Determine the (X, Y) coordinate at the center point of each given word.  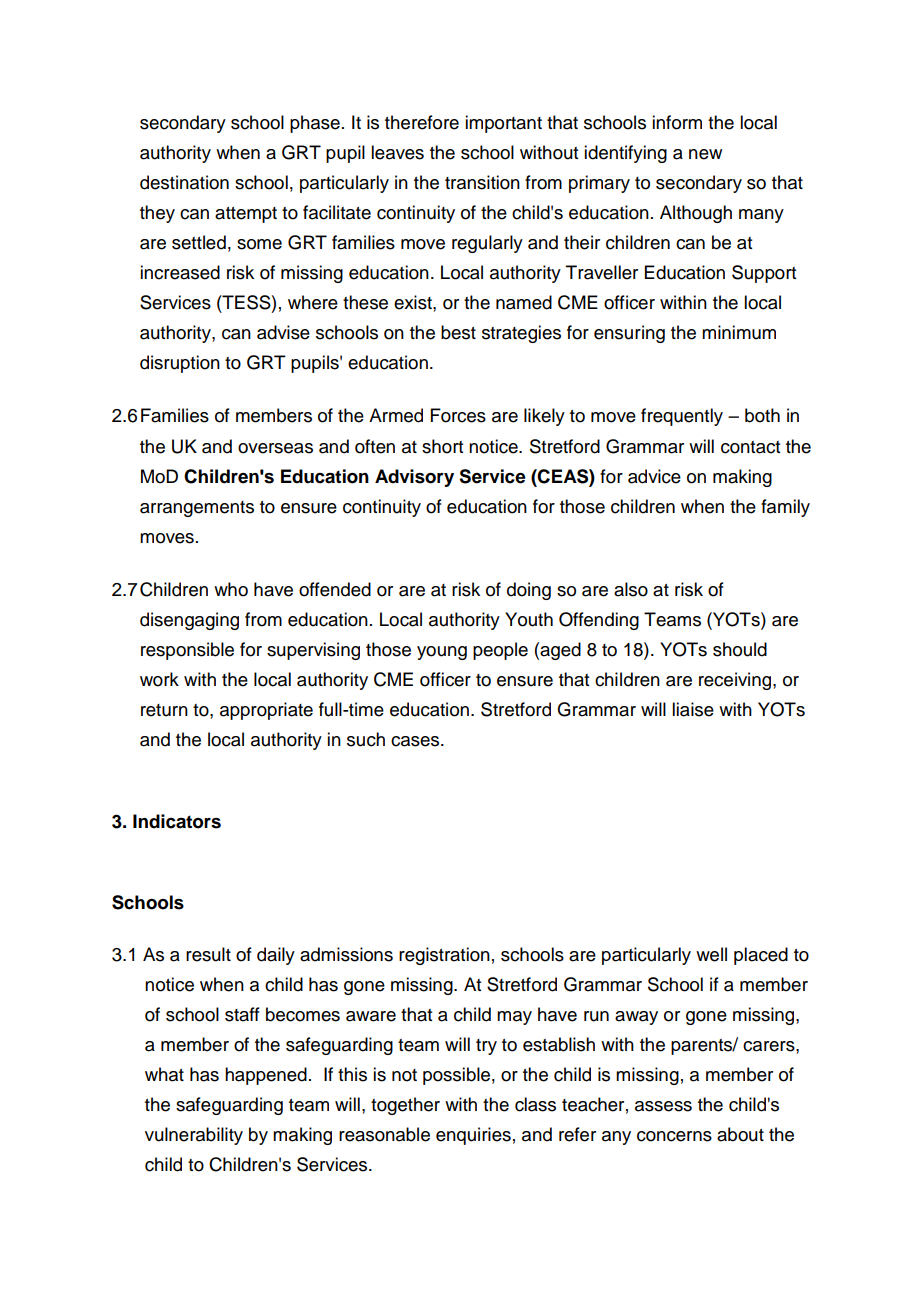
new (705, 154)
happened (266, 1076)
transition (482, 182)
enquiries (473, 1136)
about (740, 1134)
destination (184, 182)
